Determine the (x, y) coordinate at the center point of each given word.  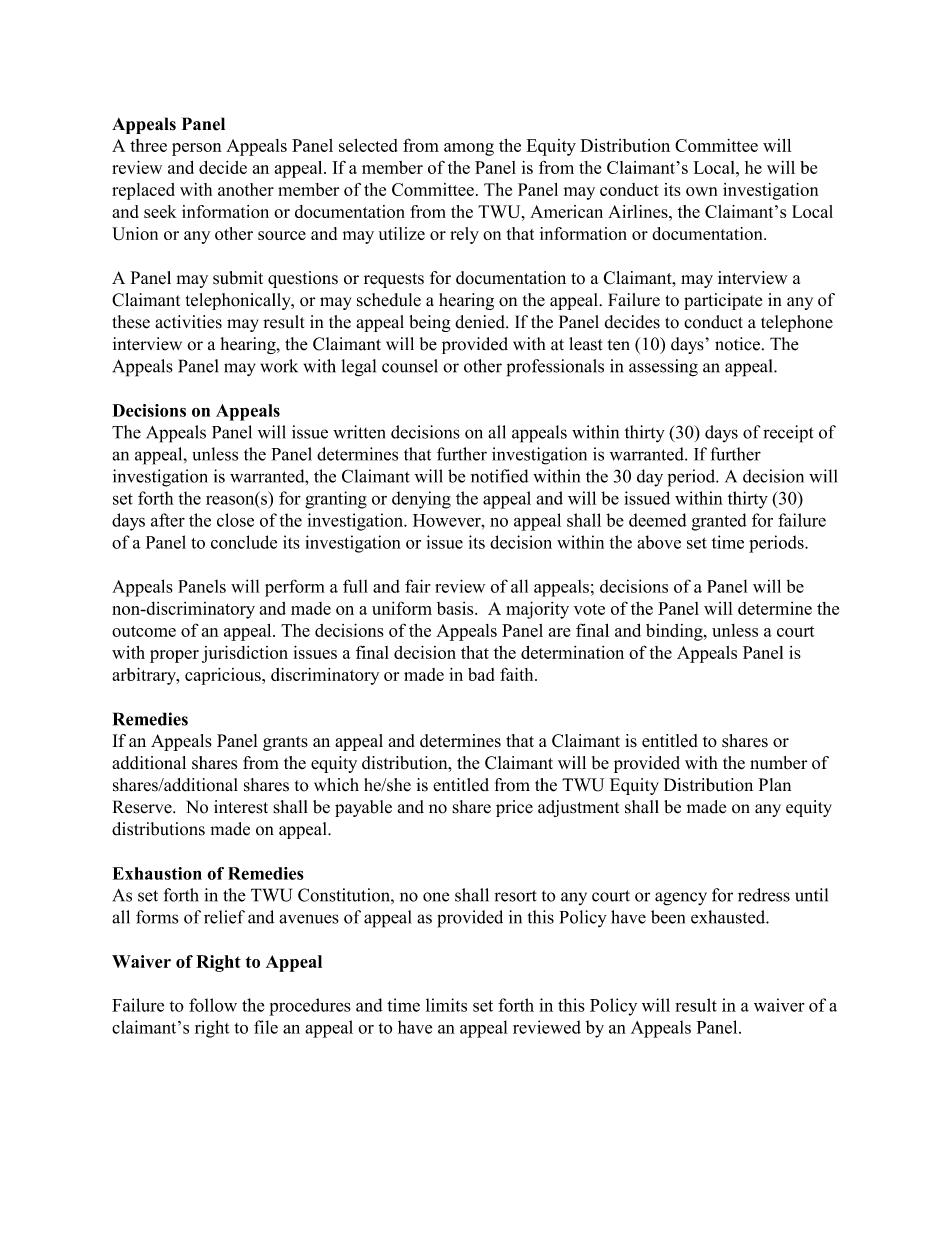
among (469, 149)
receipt (788, 434)
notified (500, 476)
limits (446, 1005)
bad (481, 674)
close (235, 520)
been (668, 917)
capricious (224, 676)
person (197, 149)
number (778, 763)
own (701, 191)
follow (213, 1005)
